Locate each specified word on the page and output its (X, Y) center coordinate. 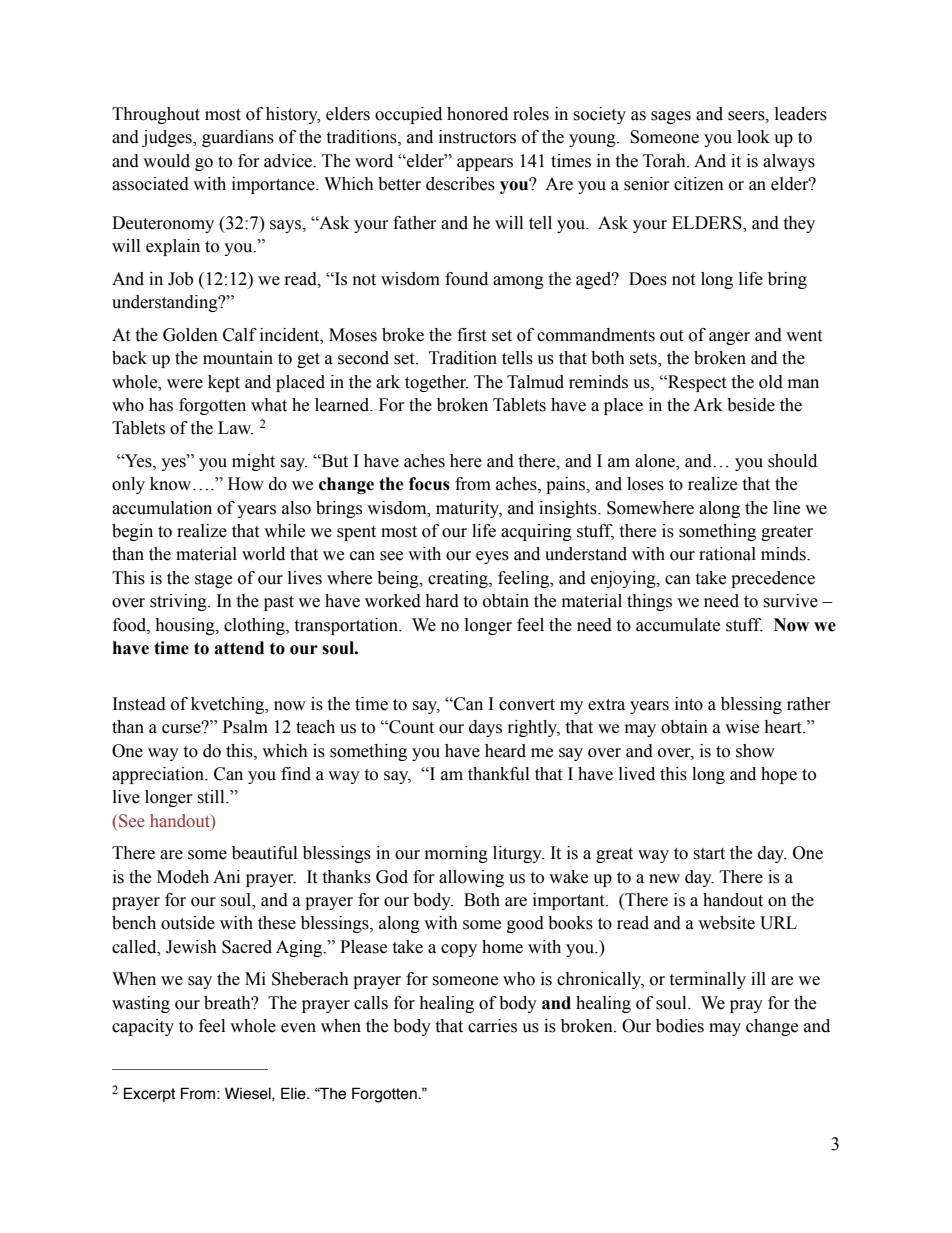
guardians (238, 138)
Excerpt (149, 1094)
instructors (477, 137)
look (753, 137)
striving (179, 602)
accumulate (678, 625)
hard (442, 601)
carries (492, 1026)
